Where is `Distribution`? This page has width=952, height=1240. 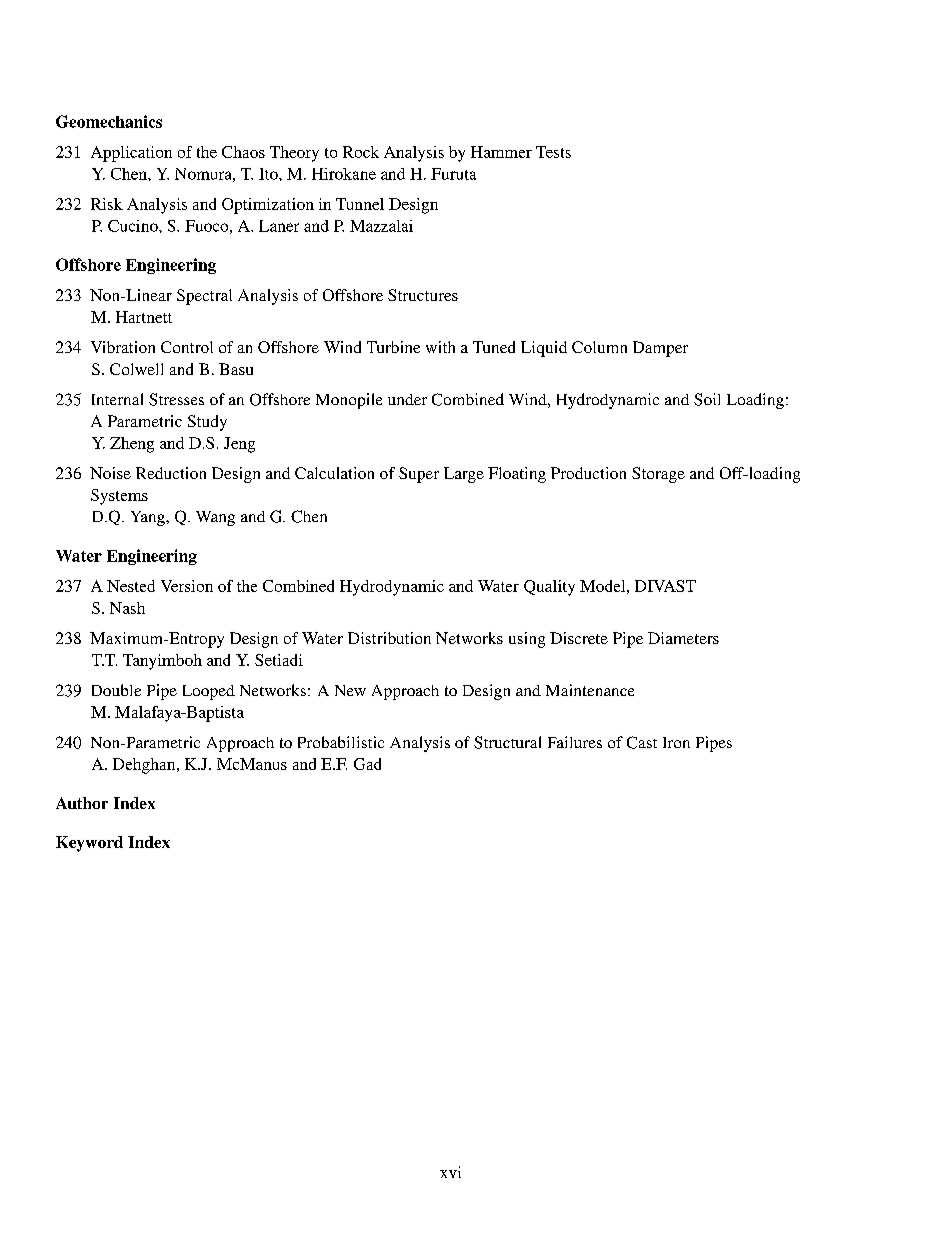
Distribution is located at coordinates (389, 638).
